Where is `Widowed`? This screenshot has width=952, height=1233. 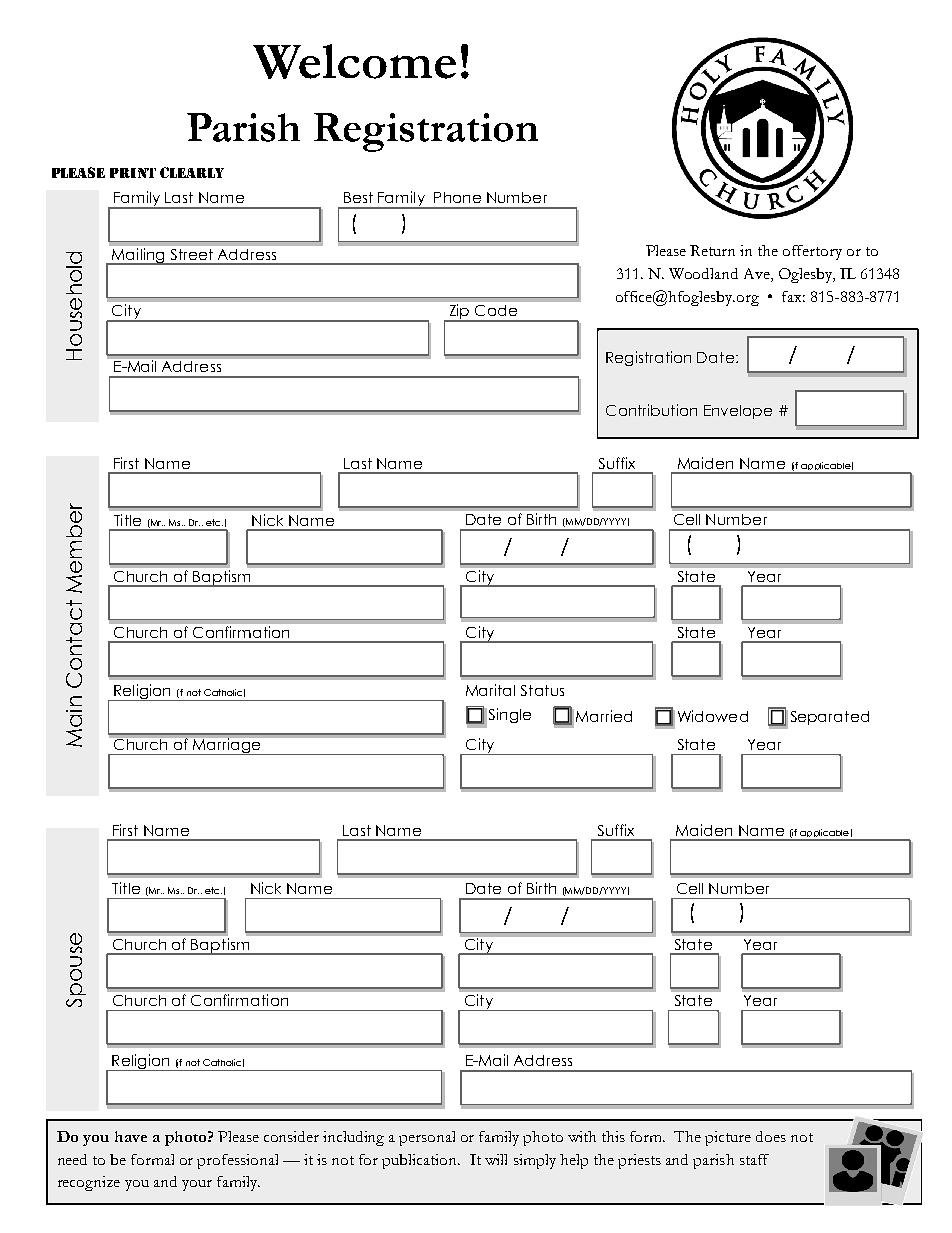 Widowed is located at coordinates (713, 716).
